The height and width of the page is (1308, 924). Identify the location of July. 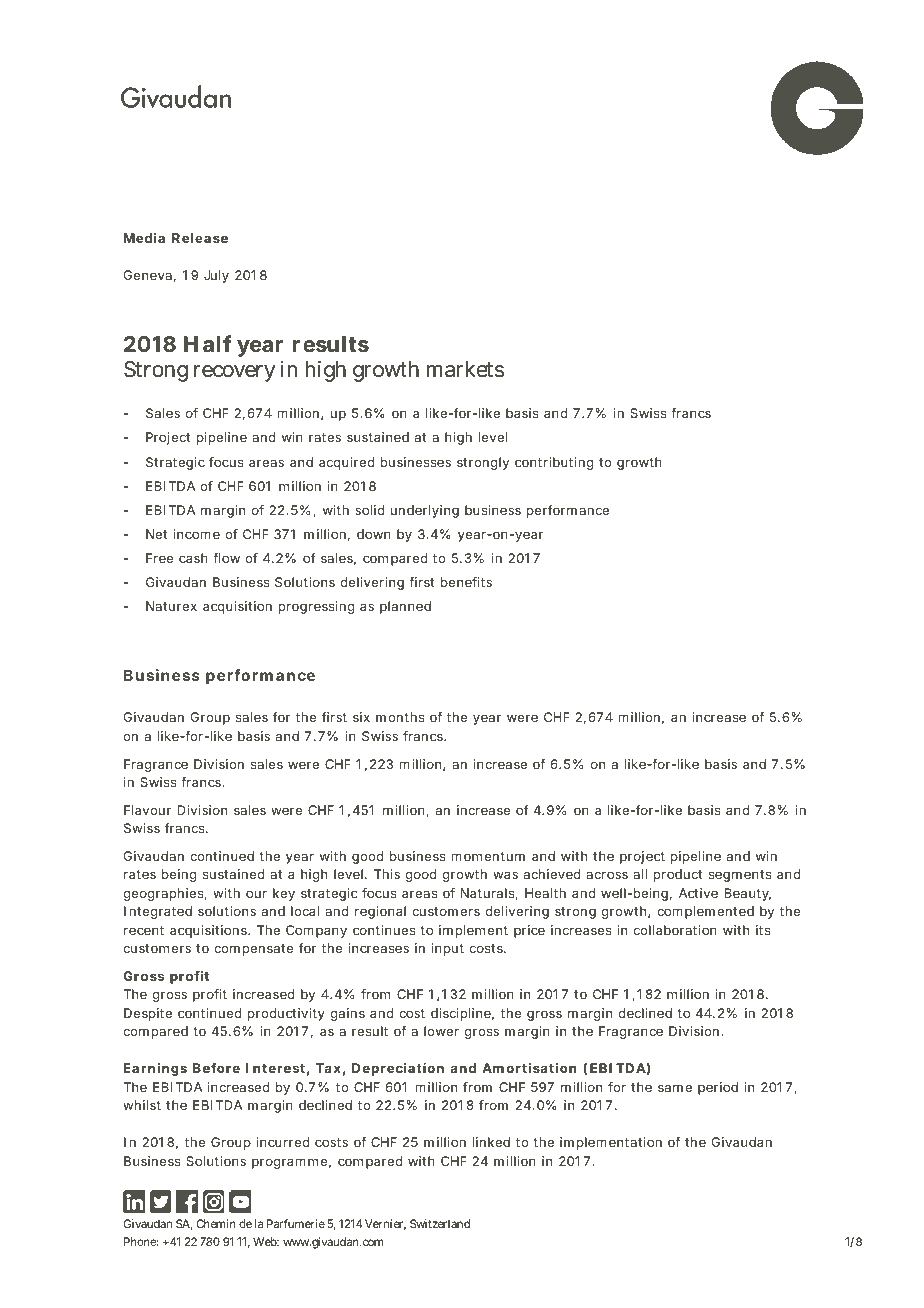
(216, 276).
